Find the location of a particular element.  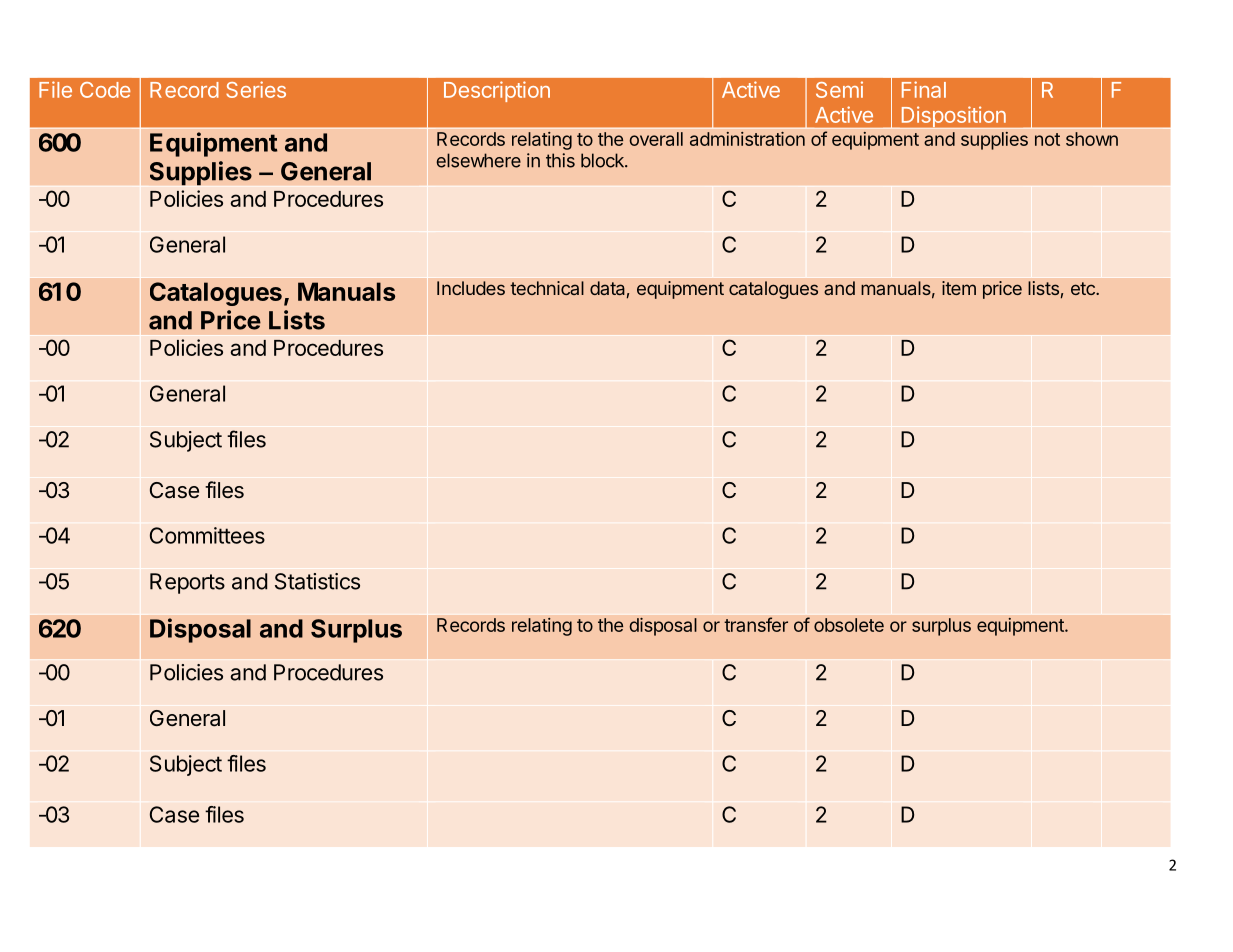

Committees is located at coordinates (207, 535).
